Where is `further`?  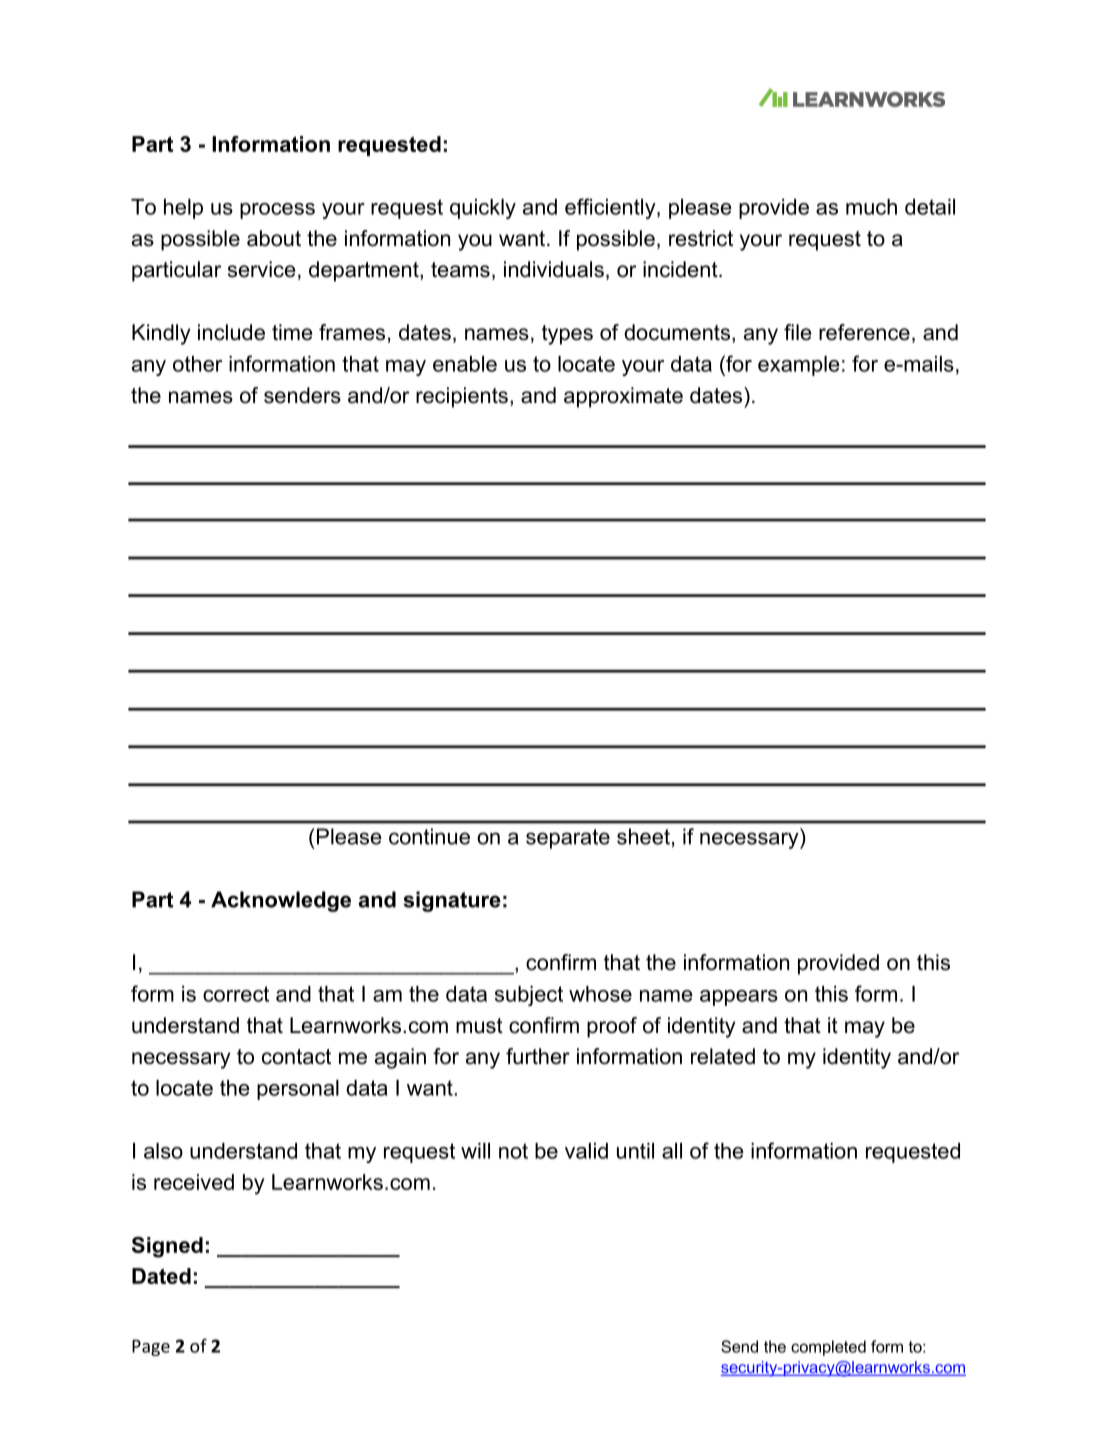 further is located at coordinates (538, 1056).
